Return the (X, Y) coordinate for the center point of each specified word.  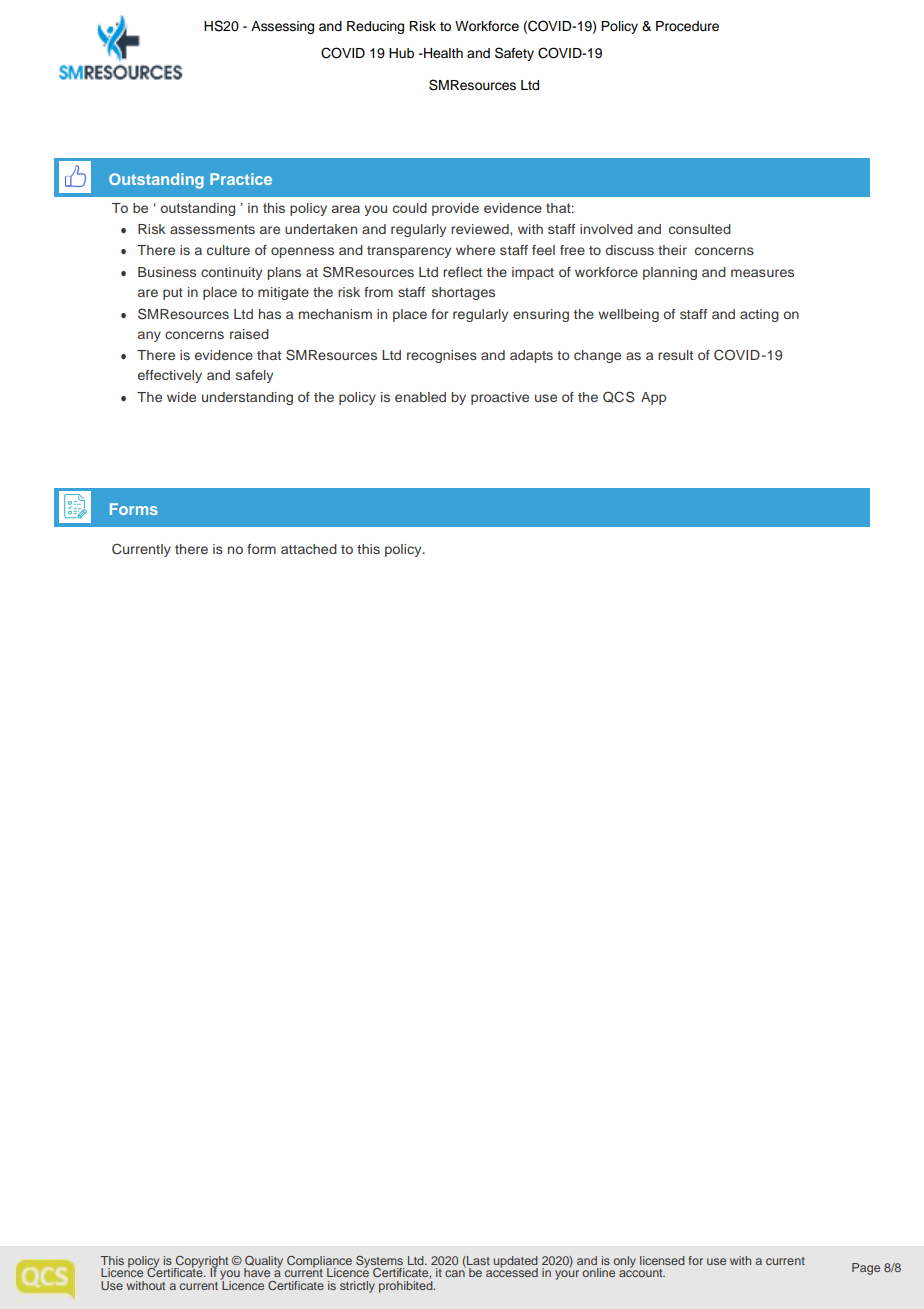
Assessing (282, 27)
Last (477, 1260)
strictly (357, 1287)
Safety (514, 54)
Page (866, 1269)
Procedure (687, 26)
